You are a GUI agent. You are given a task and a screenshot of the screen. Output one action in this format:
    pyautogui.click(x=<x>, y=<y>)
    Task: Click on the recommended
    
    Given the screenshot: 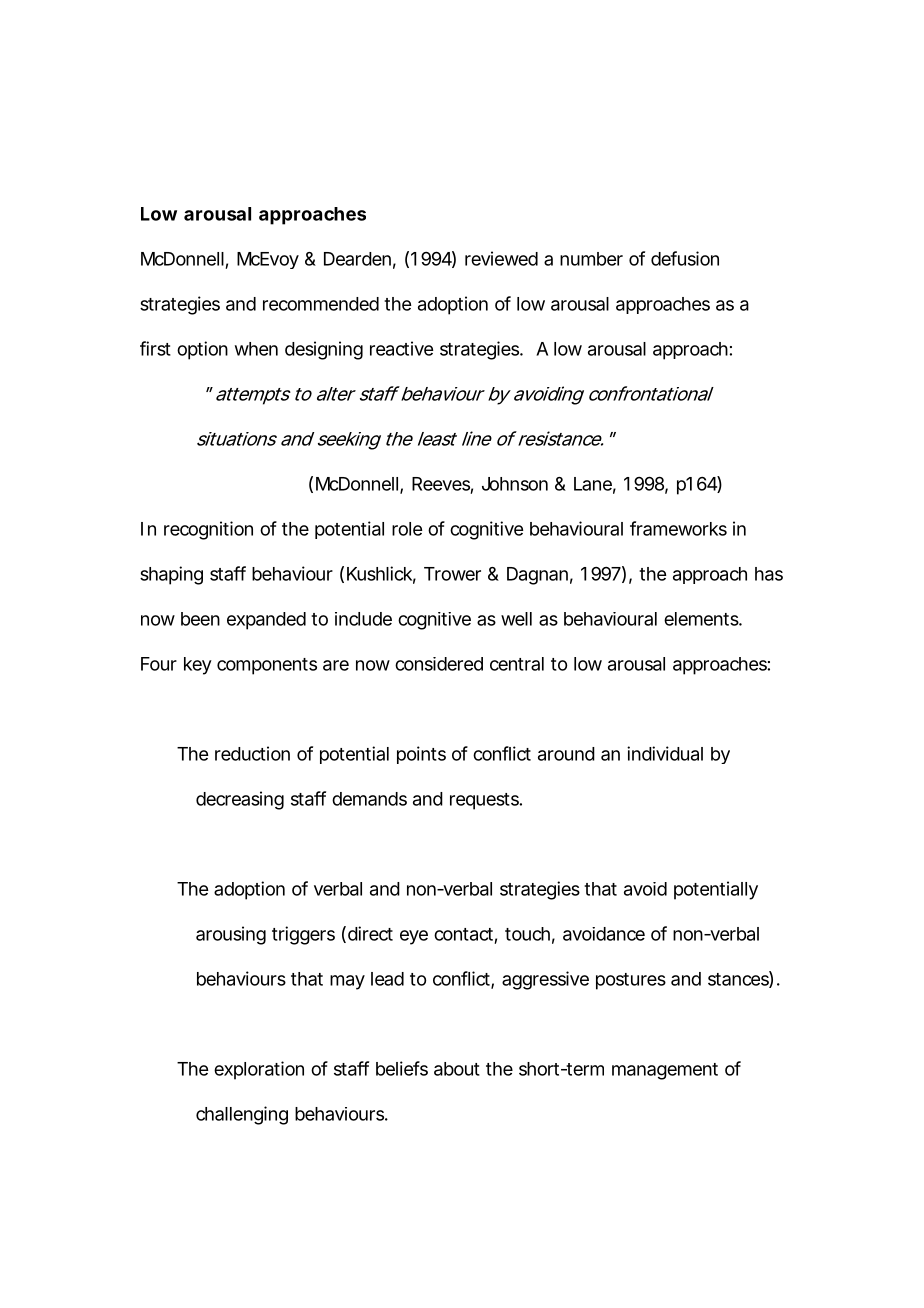 What is the action you would take?
    pyautogui.click(x=321, y=304)
